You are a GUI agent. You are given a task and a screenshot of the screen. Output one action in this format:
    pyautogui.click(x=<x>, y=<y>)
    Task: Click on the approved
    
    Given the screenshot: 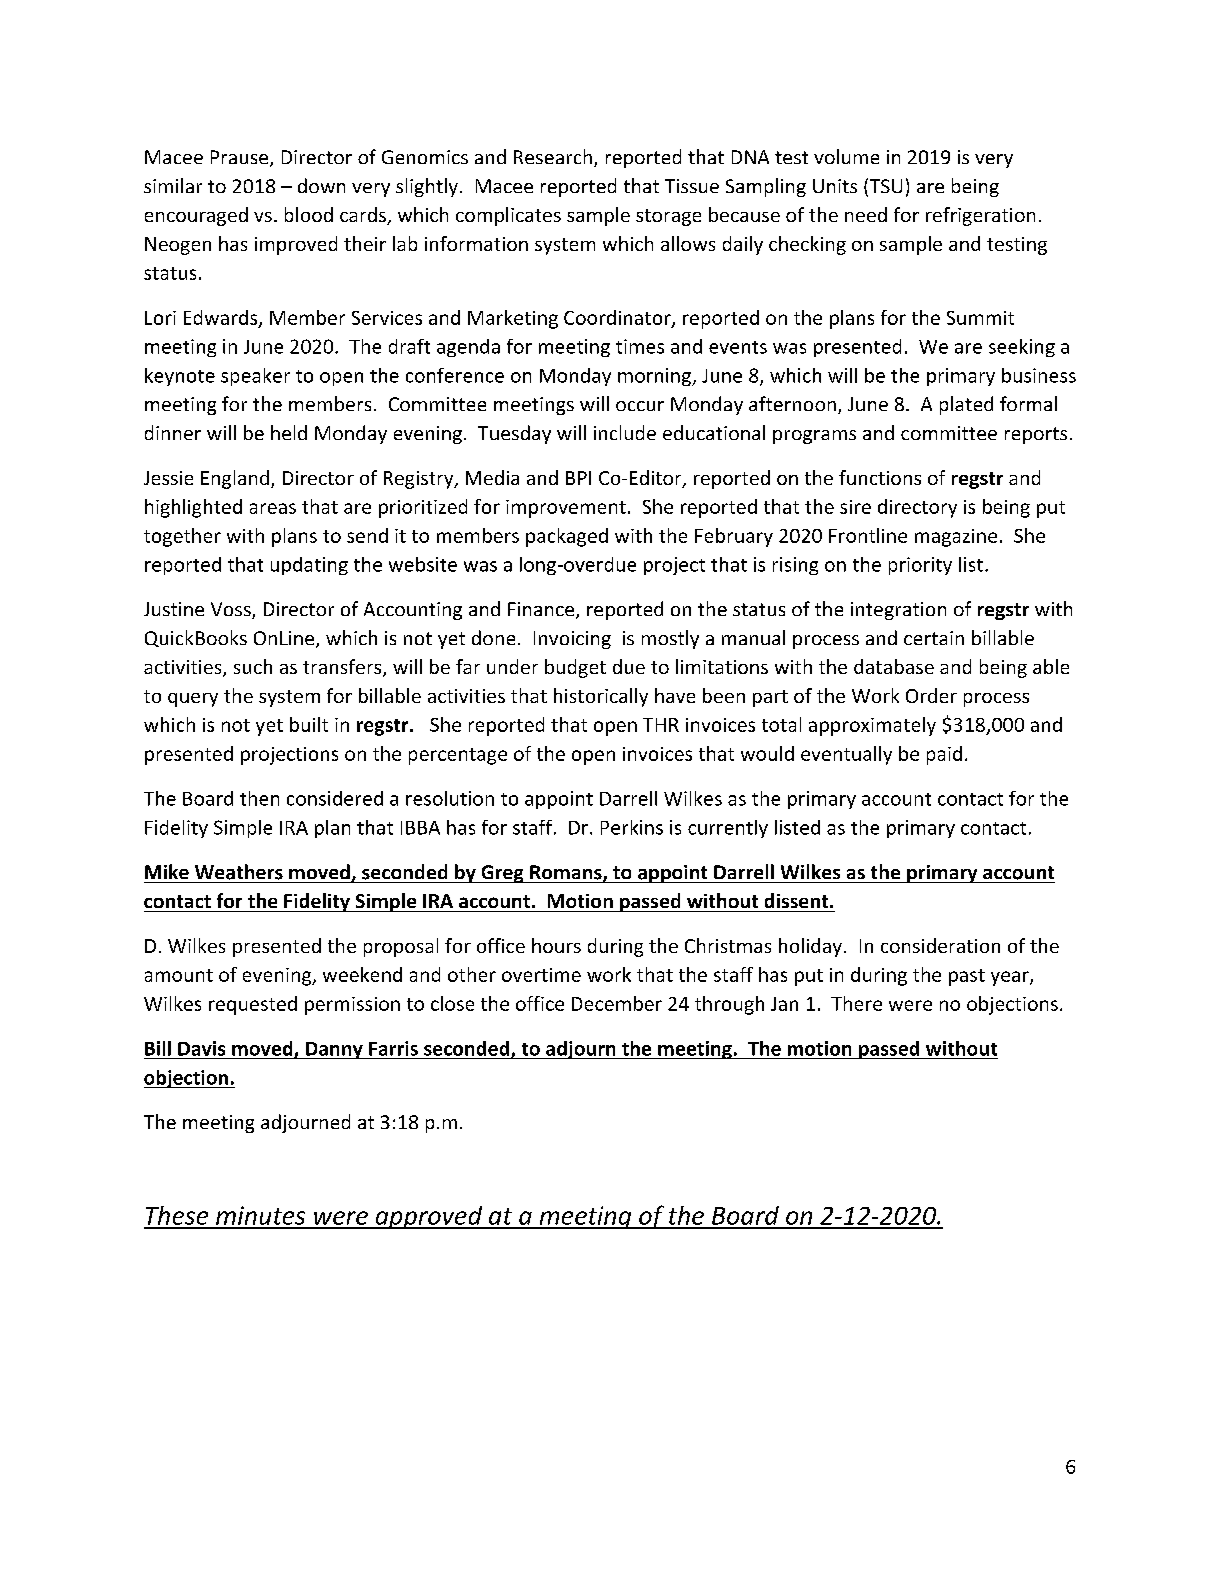 What is the action you would take?
    pyautogui.click(x=429, y=1217)
